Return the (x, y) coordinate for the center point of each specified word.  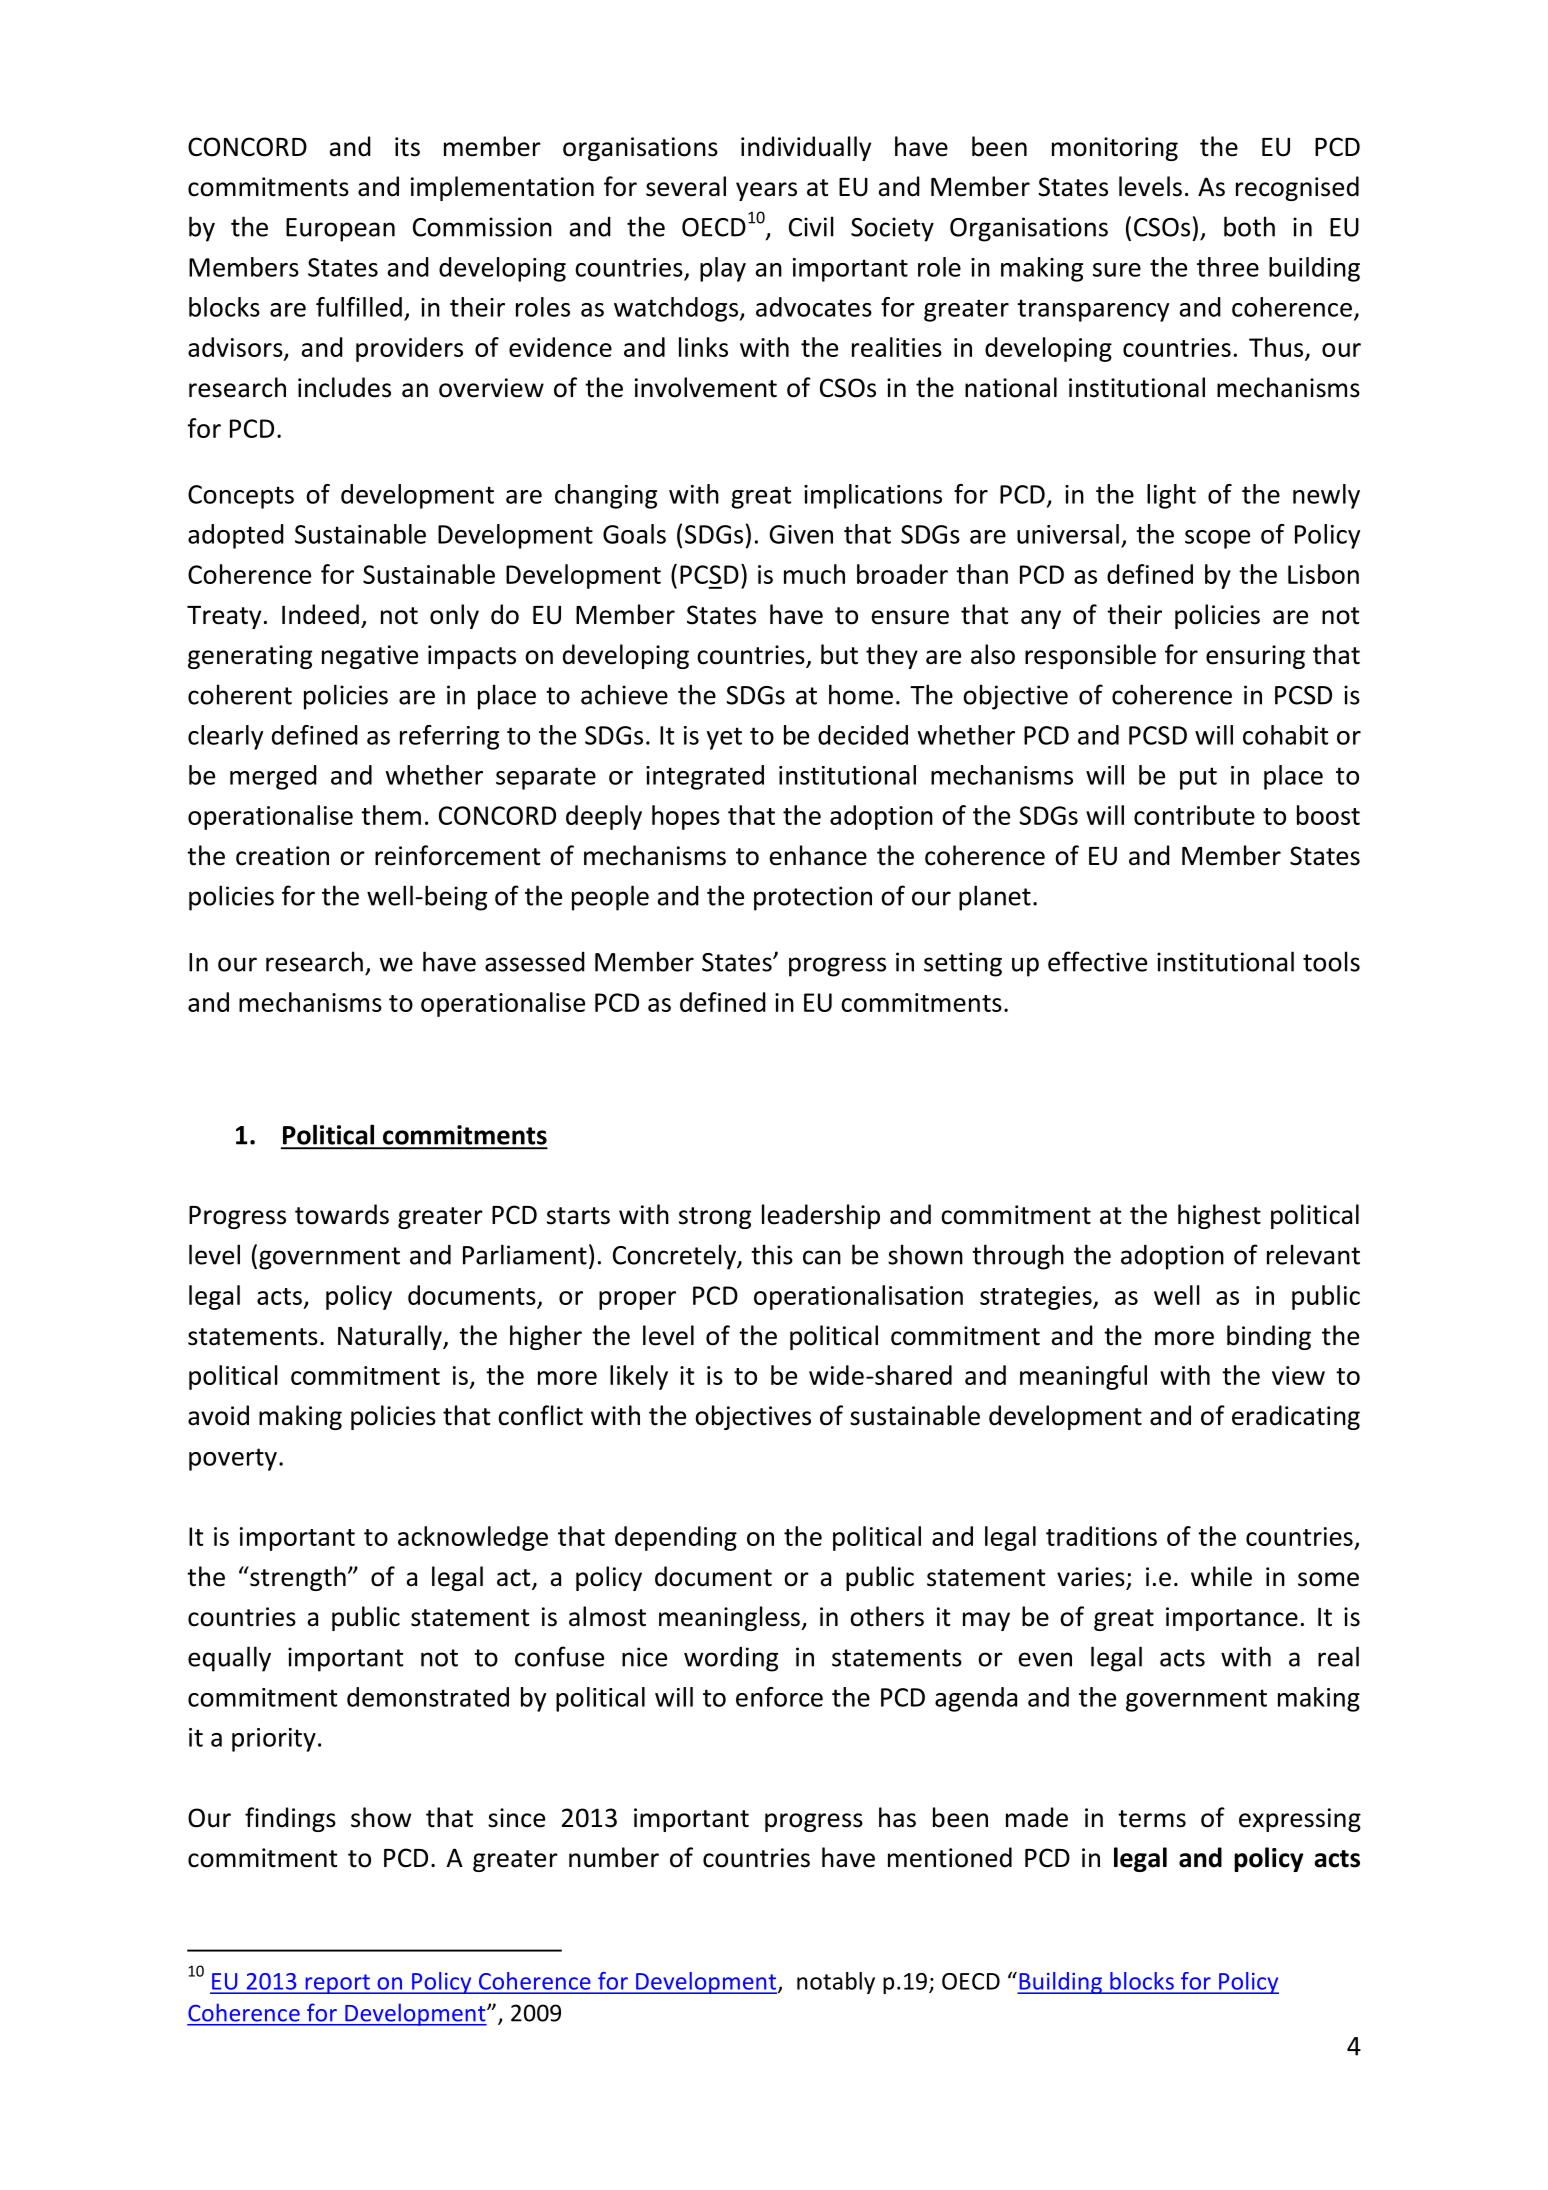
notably (836, 1983)
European (340, 230)
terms (1152, 1819)
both (1249, 226)
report (337, 1984)
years (766, 191)
